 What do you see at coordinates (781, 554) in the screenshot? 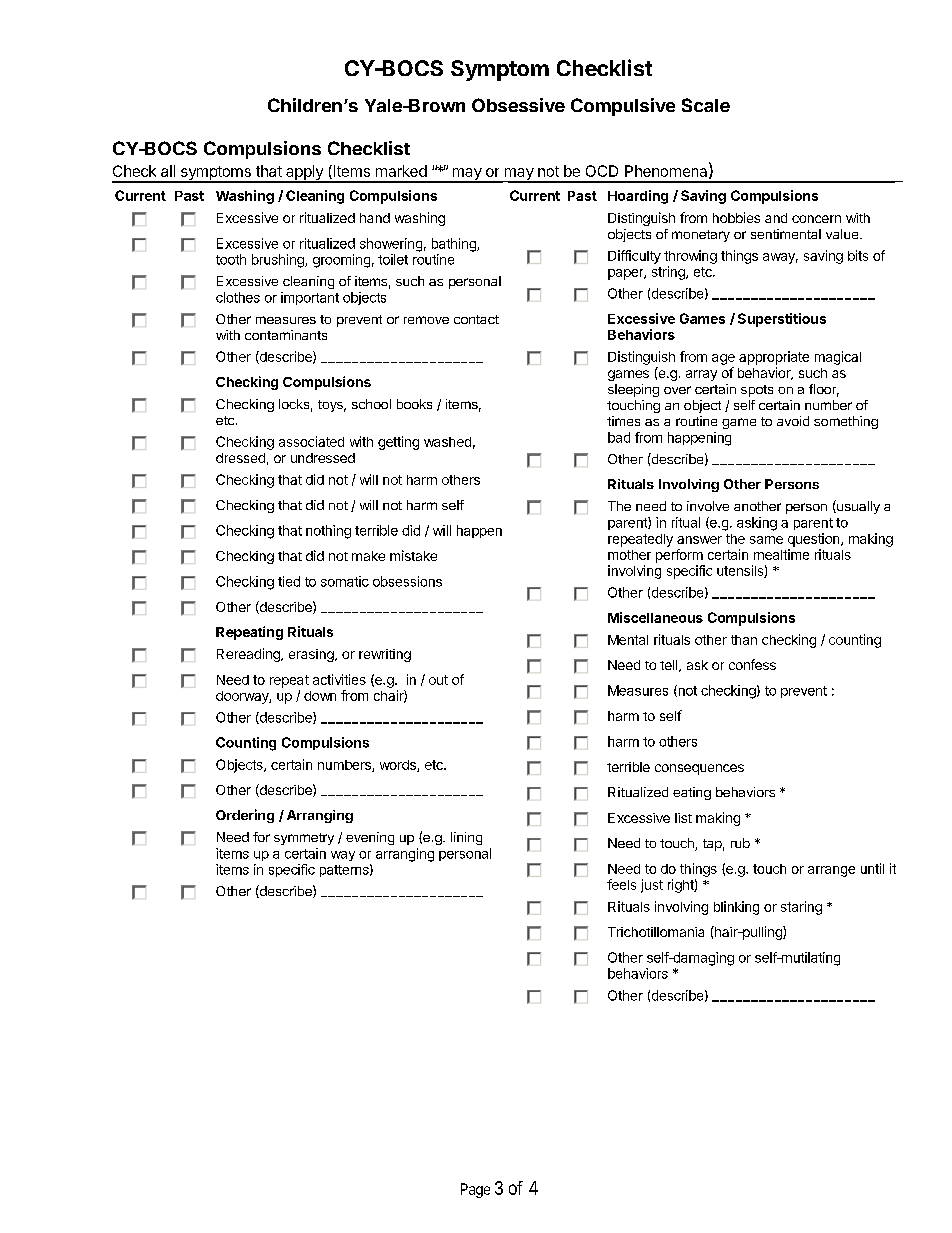
I see `mealtime` at bounding box center [781, 554].
